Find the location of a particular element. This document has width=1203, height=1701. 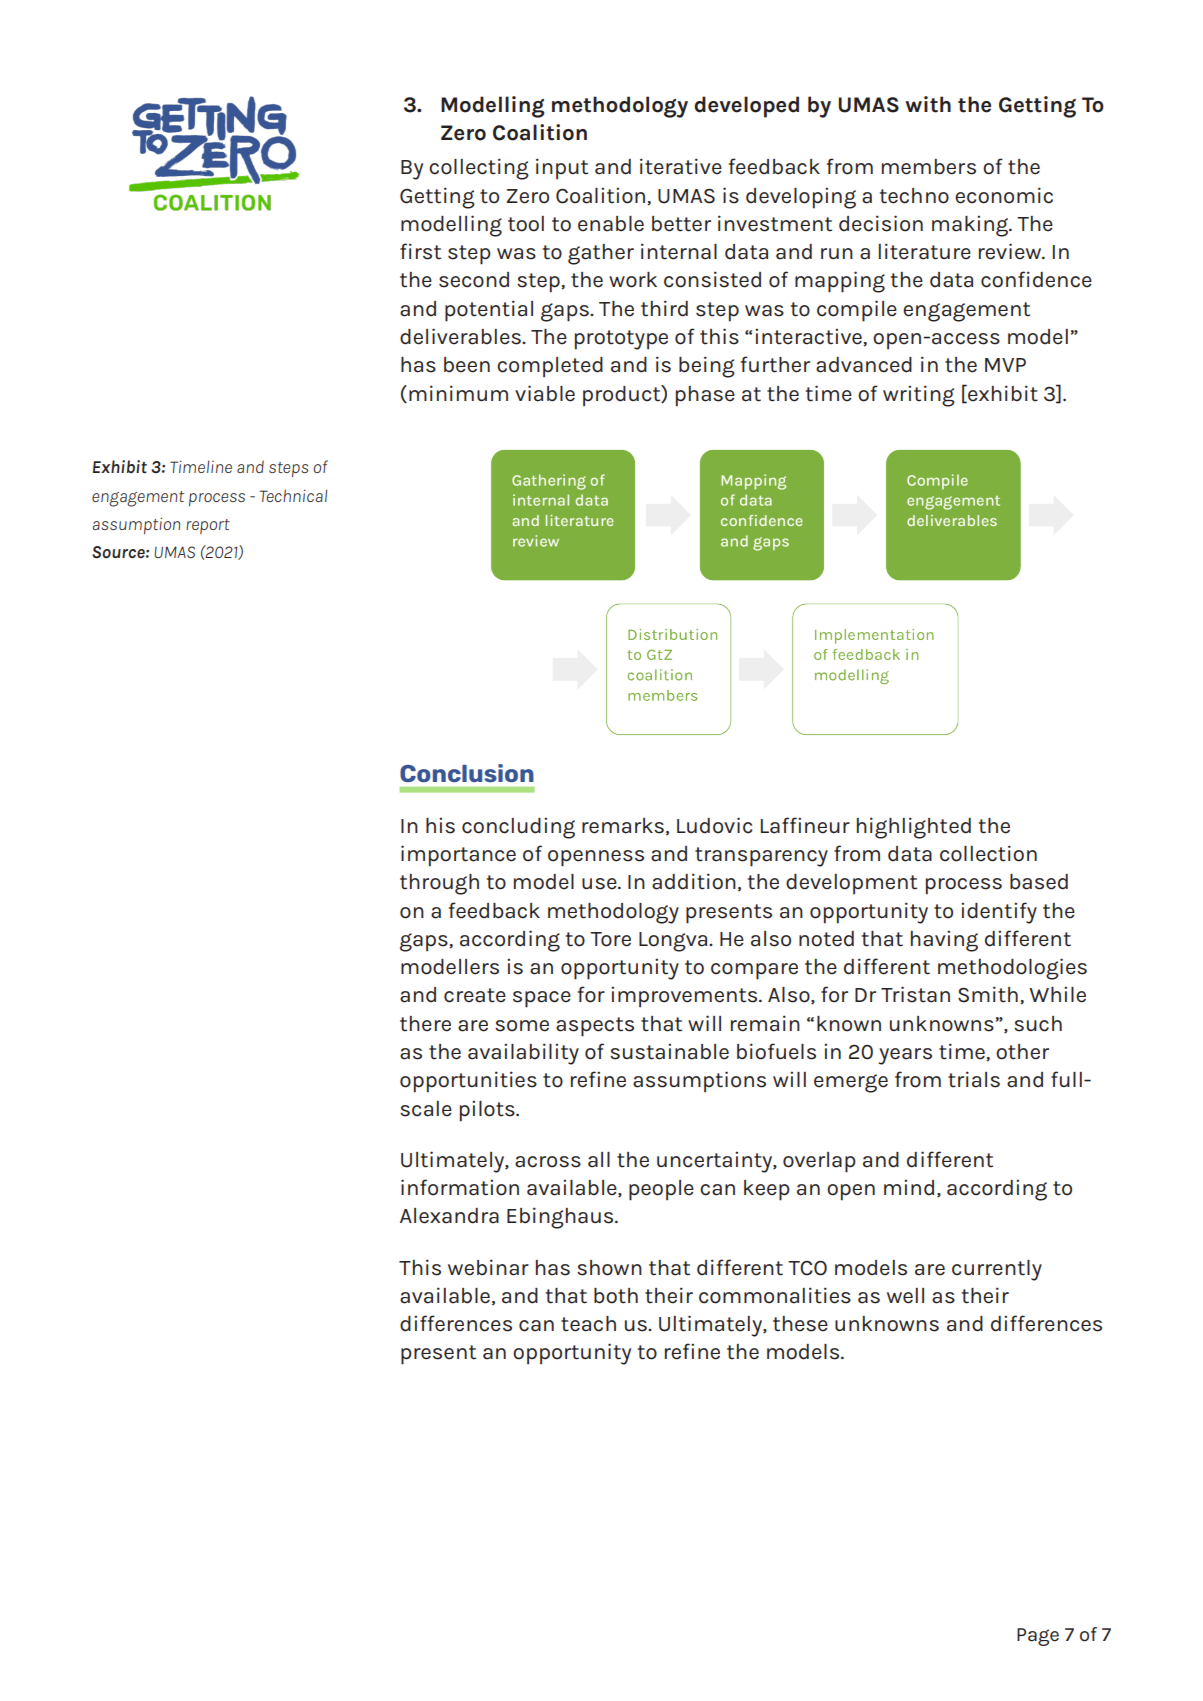

first is located at coordinates (420, 251).
